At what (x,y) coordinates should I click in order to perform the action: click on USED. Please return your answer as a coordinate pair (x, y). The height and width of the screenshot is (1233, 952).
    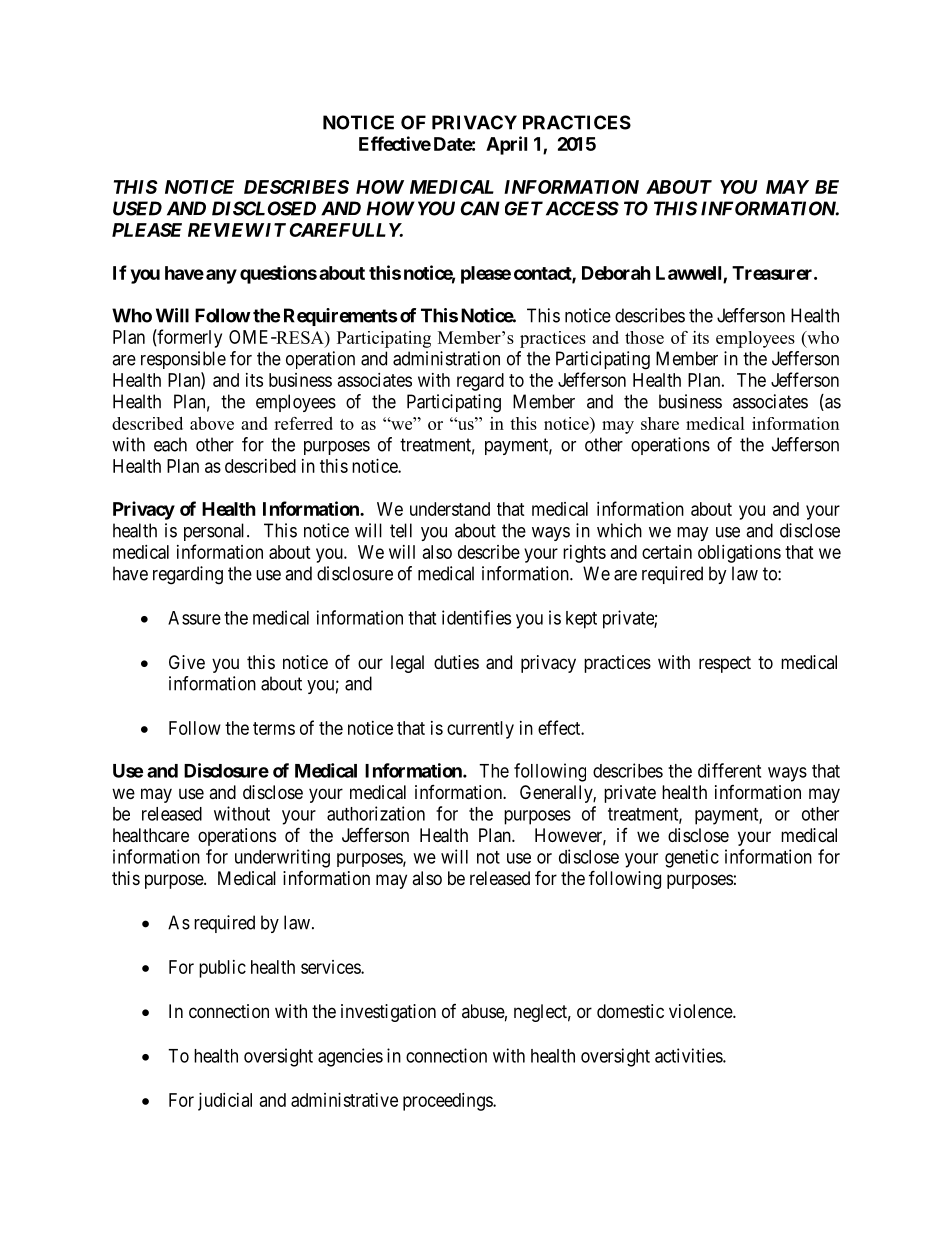
    Looking at the image, I should click on (137, 208).
